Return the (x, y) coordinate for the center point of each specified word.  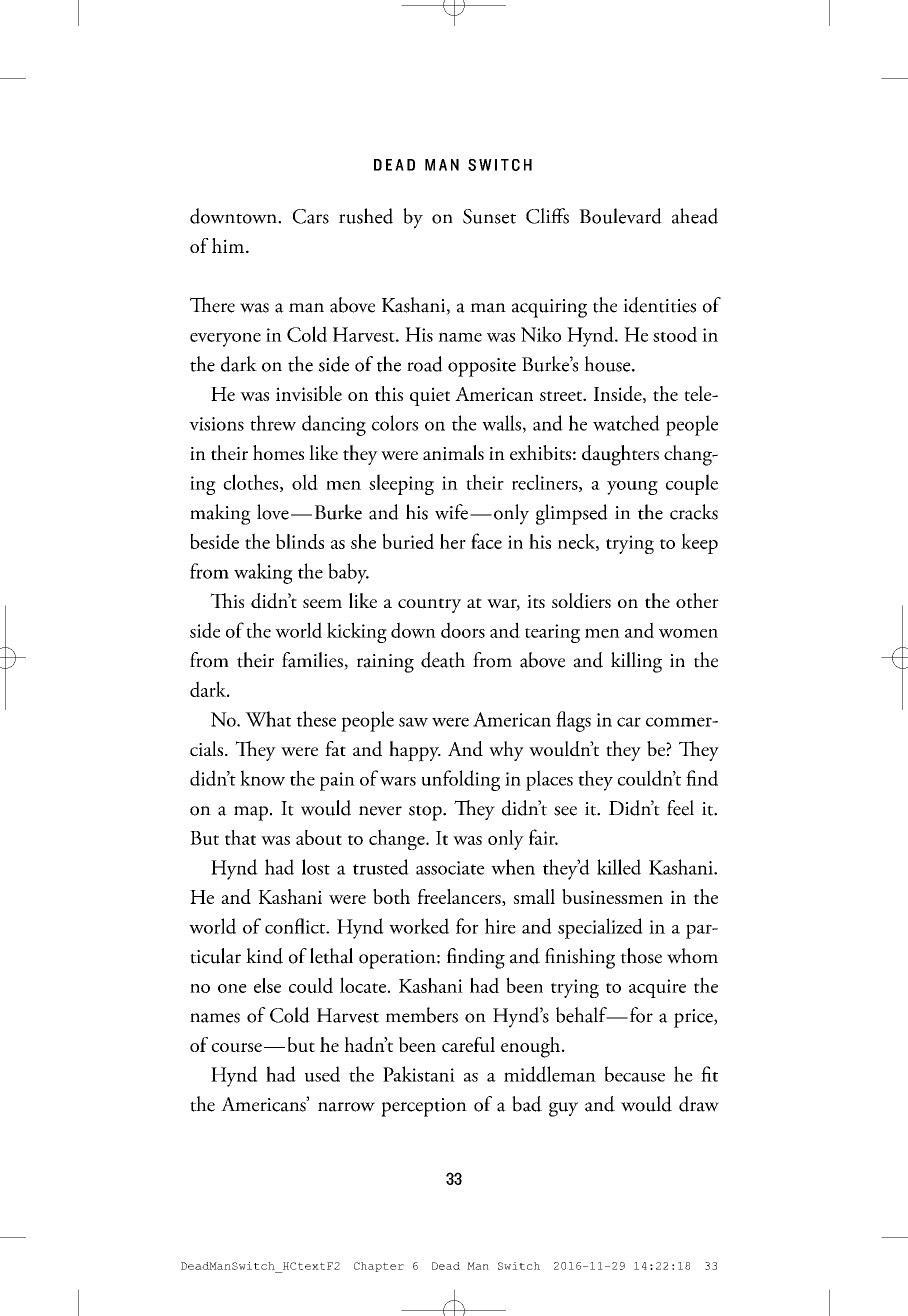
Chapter (379, 1267)
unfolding (461, 780)
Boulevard (620, 216)
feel (680, 808)
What (268, 719)
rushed (366, 216)
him (229, 245)
